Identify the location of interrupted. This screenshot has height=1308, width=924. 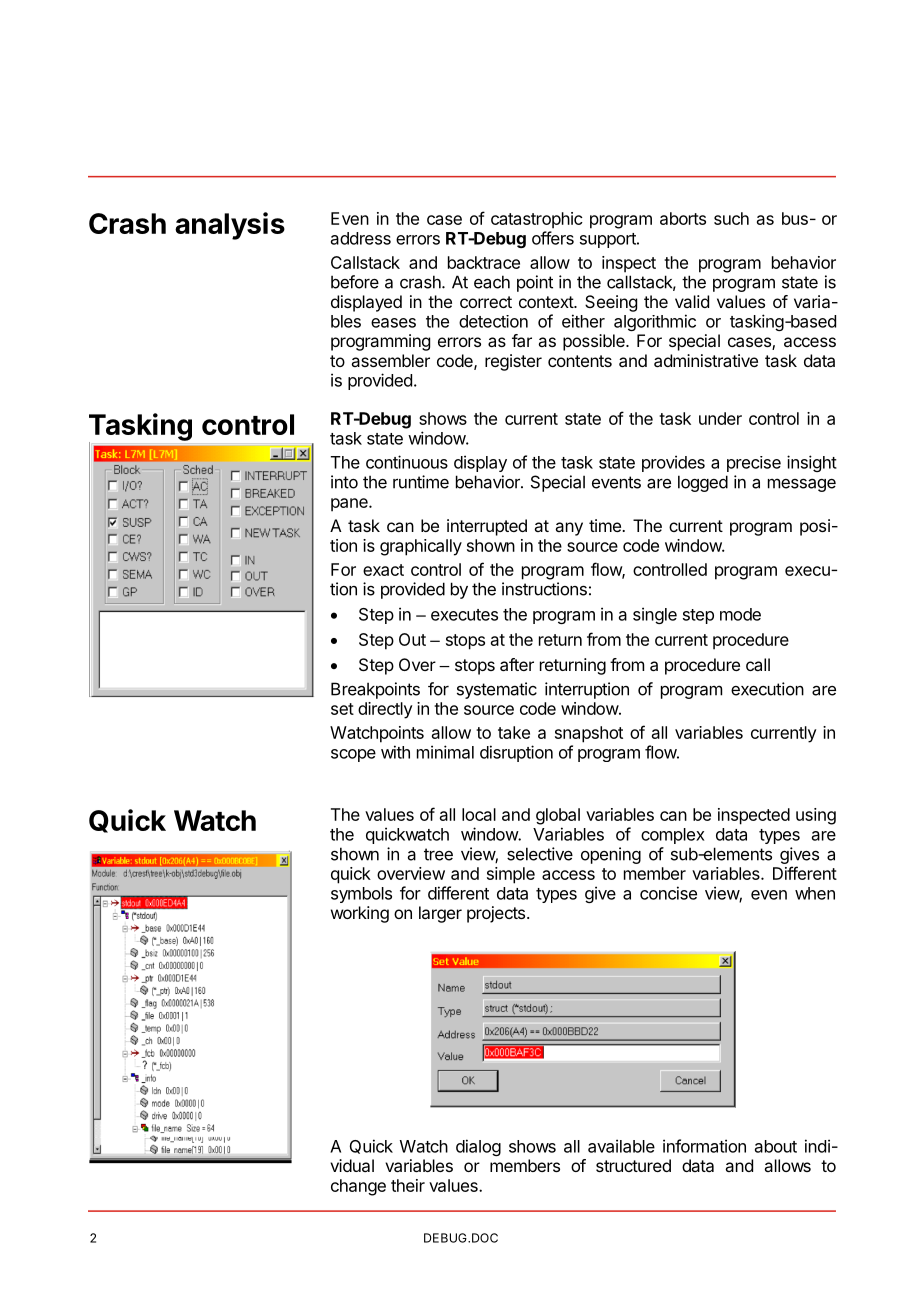
(487, 527).
